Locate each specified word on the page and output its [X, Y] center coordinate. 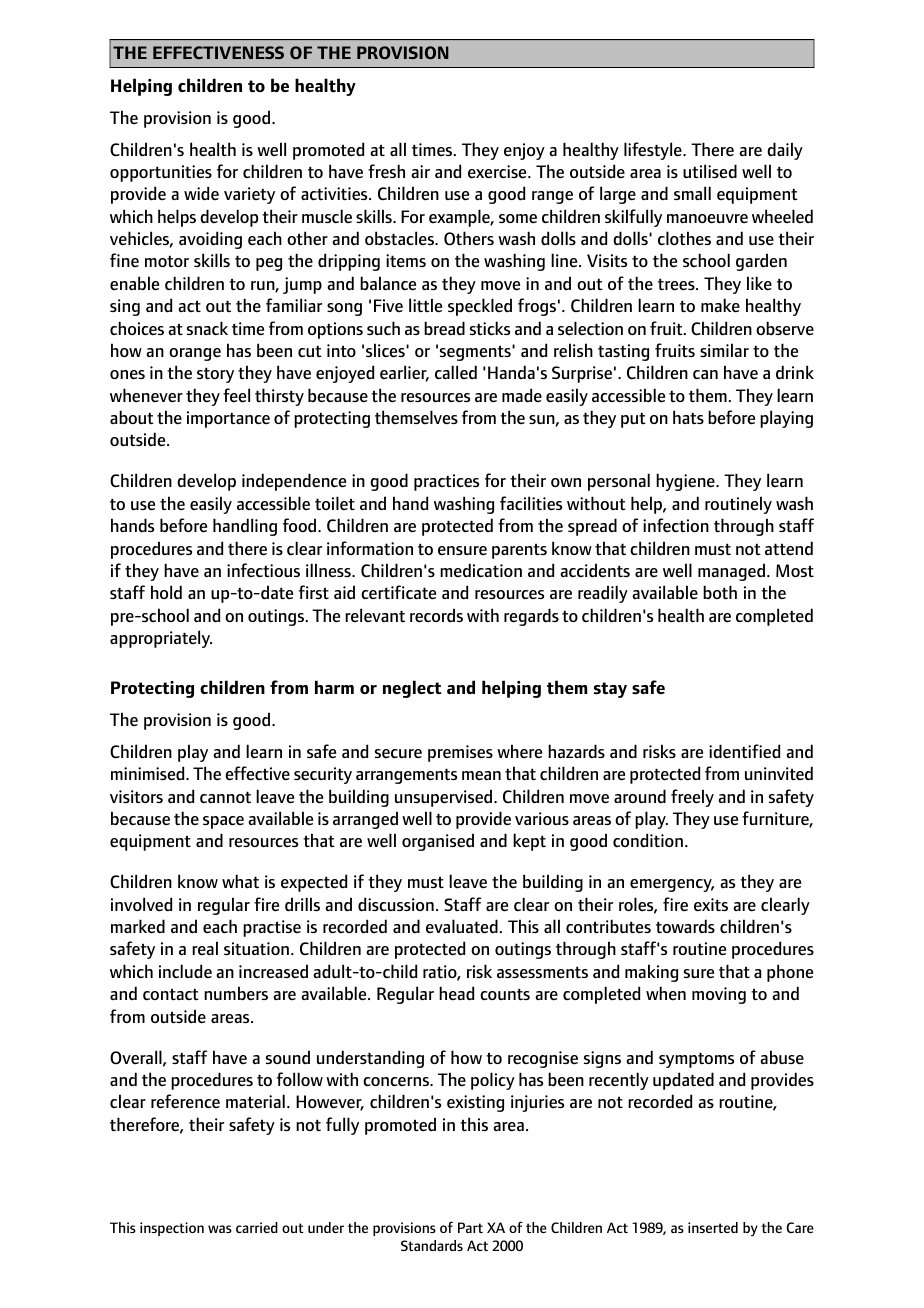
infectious [263, 570]
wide [201, 193]
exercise [498, 172]
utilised [710, 171]
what [240, 881]
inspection [172, 1229]
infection [676, 525]
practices [446, 482]
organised [438, 842]
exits [711, 905]
